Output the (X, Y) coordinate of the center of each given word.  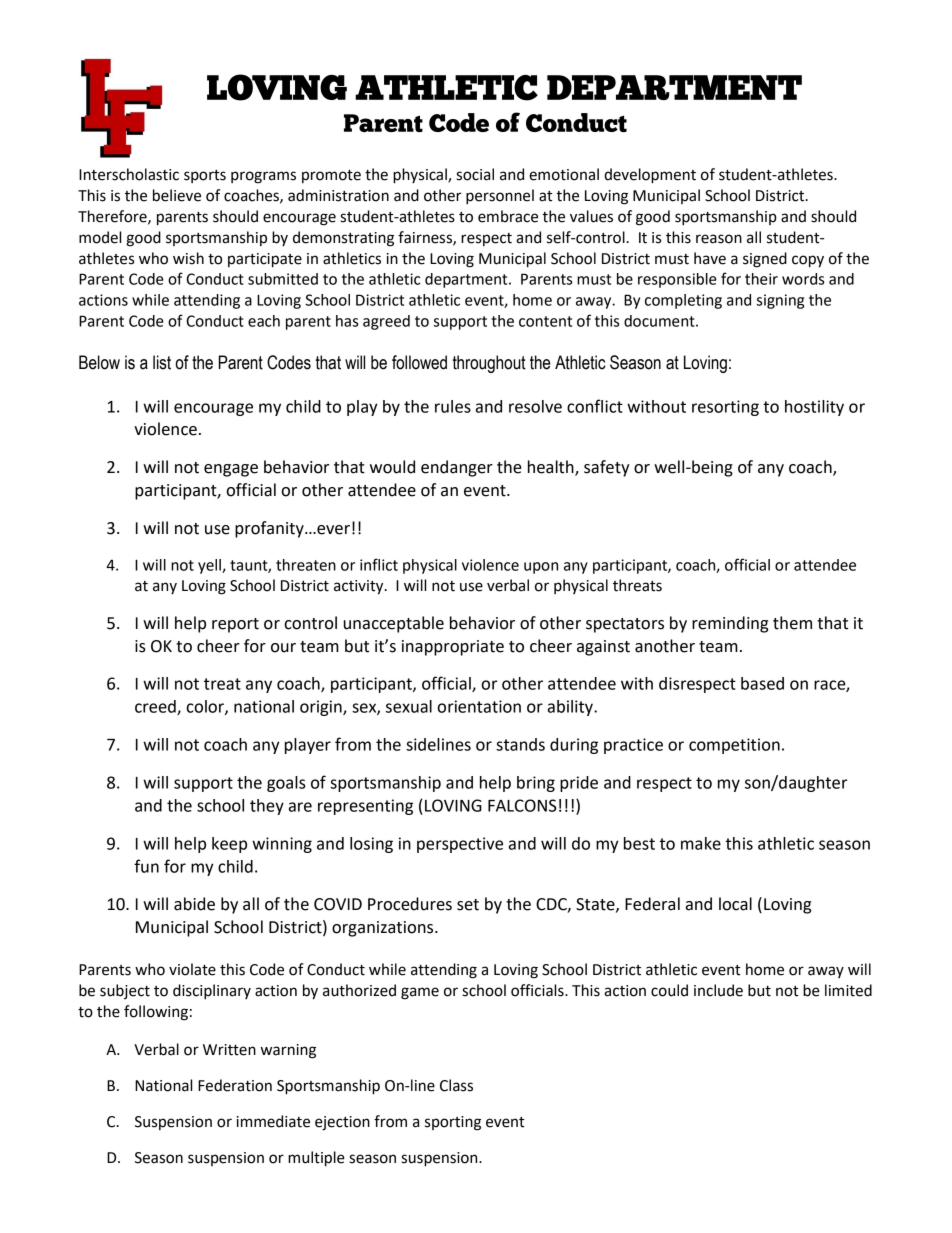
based (762, 683)
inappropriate (453, 648)
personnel (500, 197)
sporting (453, 1123)
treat (222, 684)
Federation (235, 1085)
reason (719, 239)
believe (177, 195)
